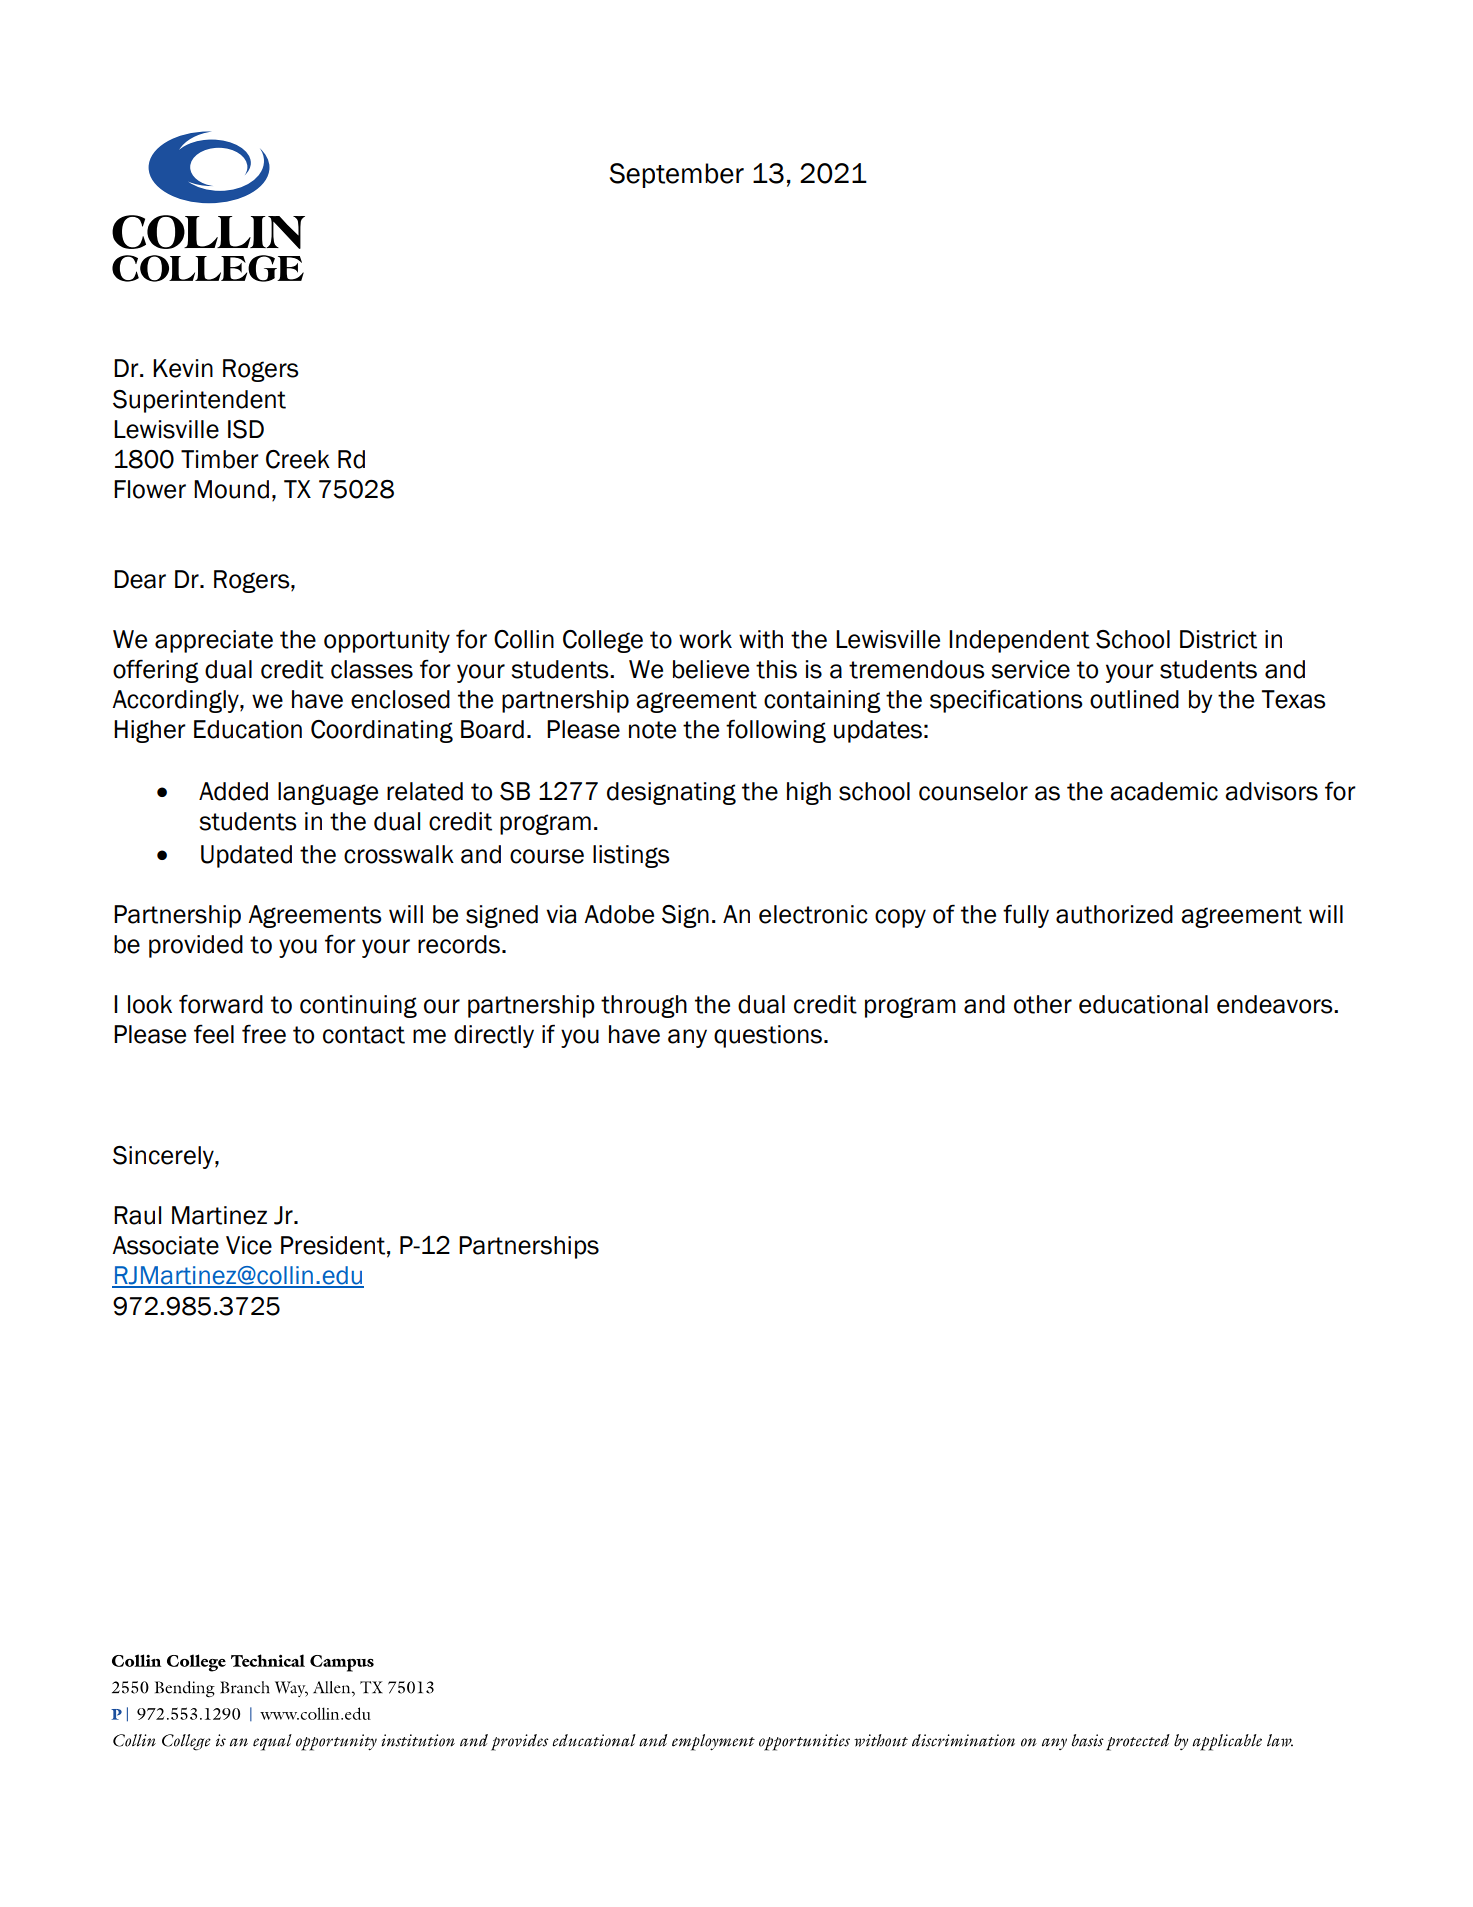 The height and width of the document is (1907, 1473). What do you see at coordinates (1218, 639) in the document?
I see `District` at bounding box center [1218, 639].
